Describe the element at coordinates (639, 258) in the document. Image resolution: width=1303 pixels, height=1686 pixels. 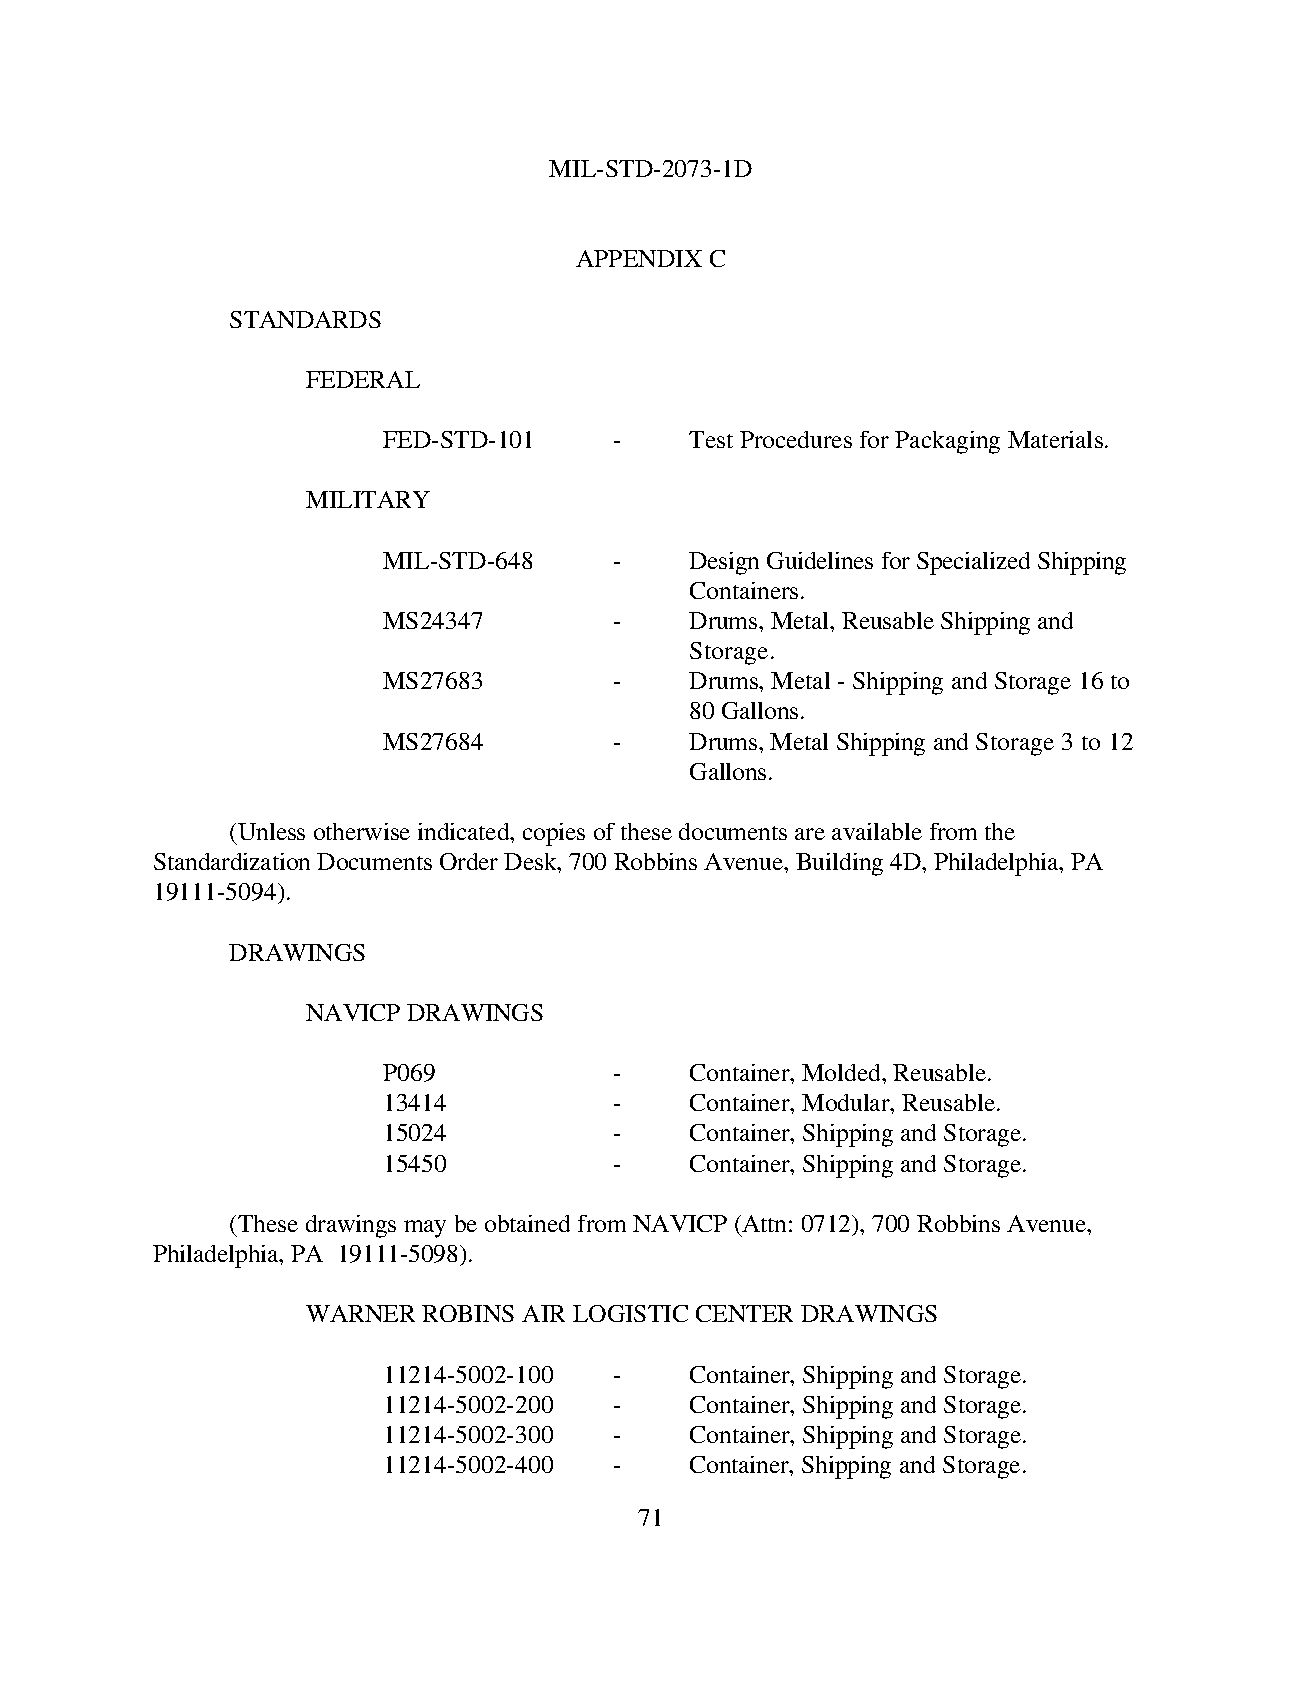
I see `APPENDIX` at that location.
